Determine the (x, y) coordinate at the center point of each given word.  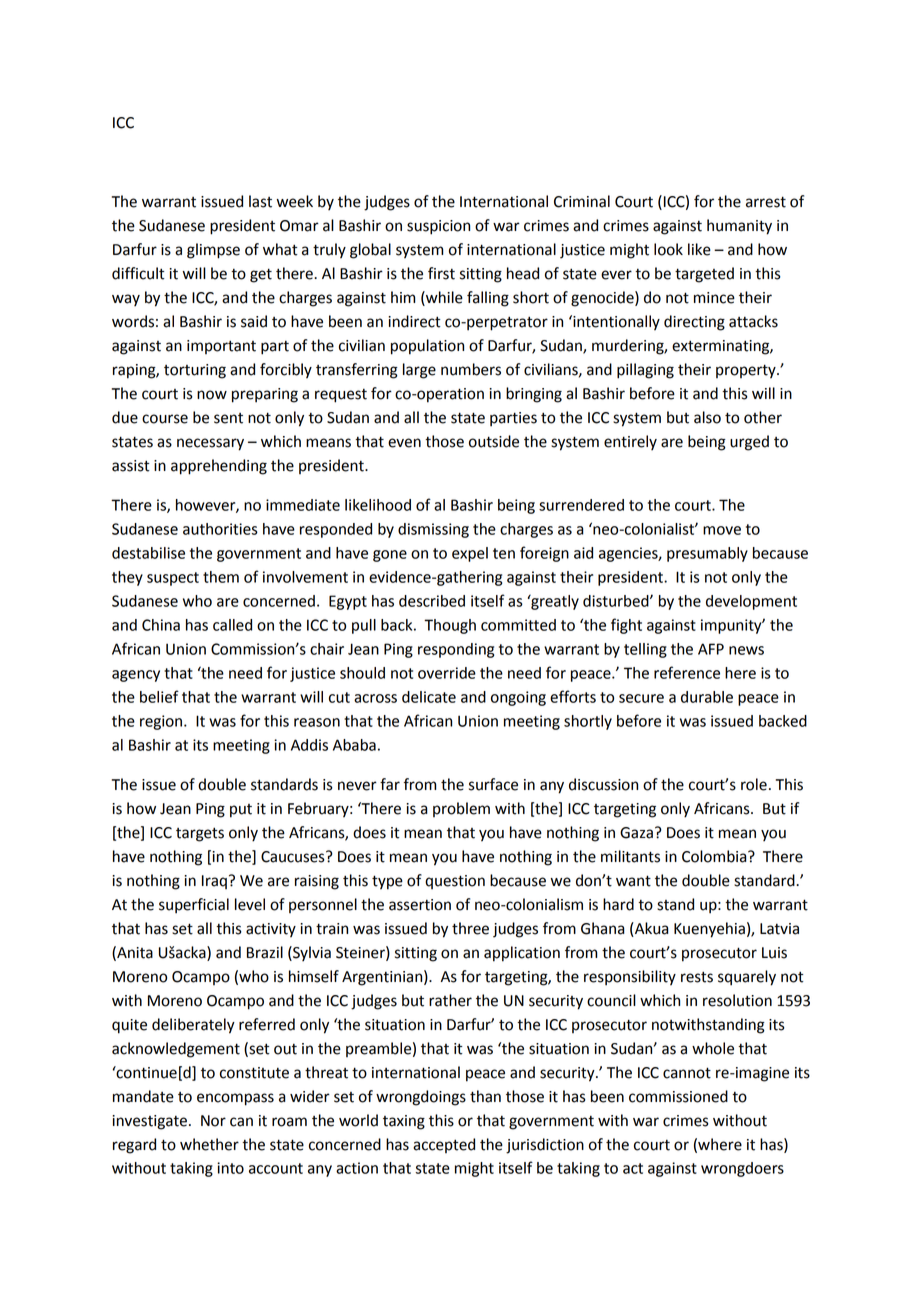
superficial (194, 906)
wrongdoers (742, 1169)
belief (159, 696)
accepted (444, 1145)
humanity (739, 227)
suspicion (438, 227)
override (447, 673)
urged (749, 443)
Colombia (715, 856)
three (470, 928)
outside (494, 441)
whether (209, 1144)
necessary (210, 444)
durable (707, 697)
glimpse (213, 251)
